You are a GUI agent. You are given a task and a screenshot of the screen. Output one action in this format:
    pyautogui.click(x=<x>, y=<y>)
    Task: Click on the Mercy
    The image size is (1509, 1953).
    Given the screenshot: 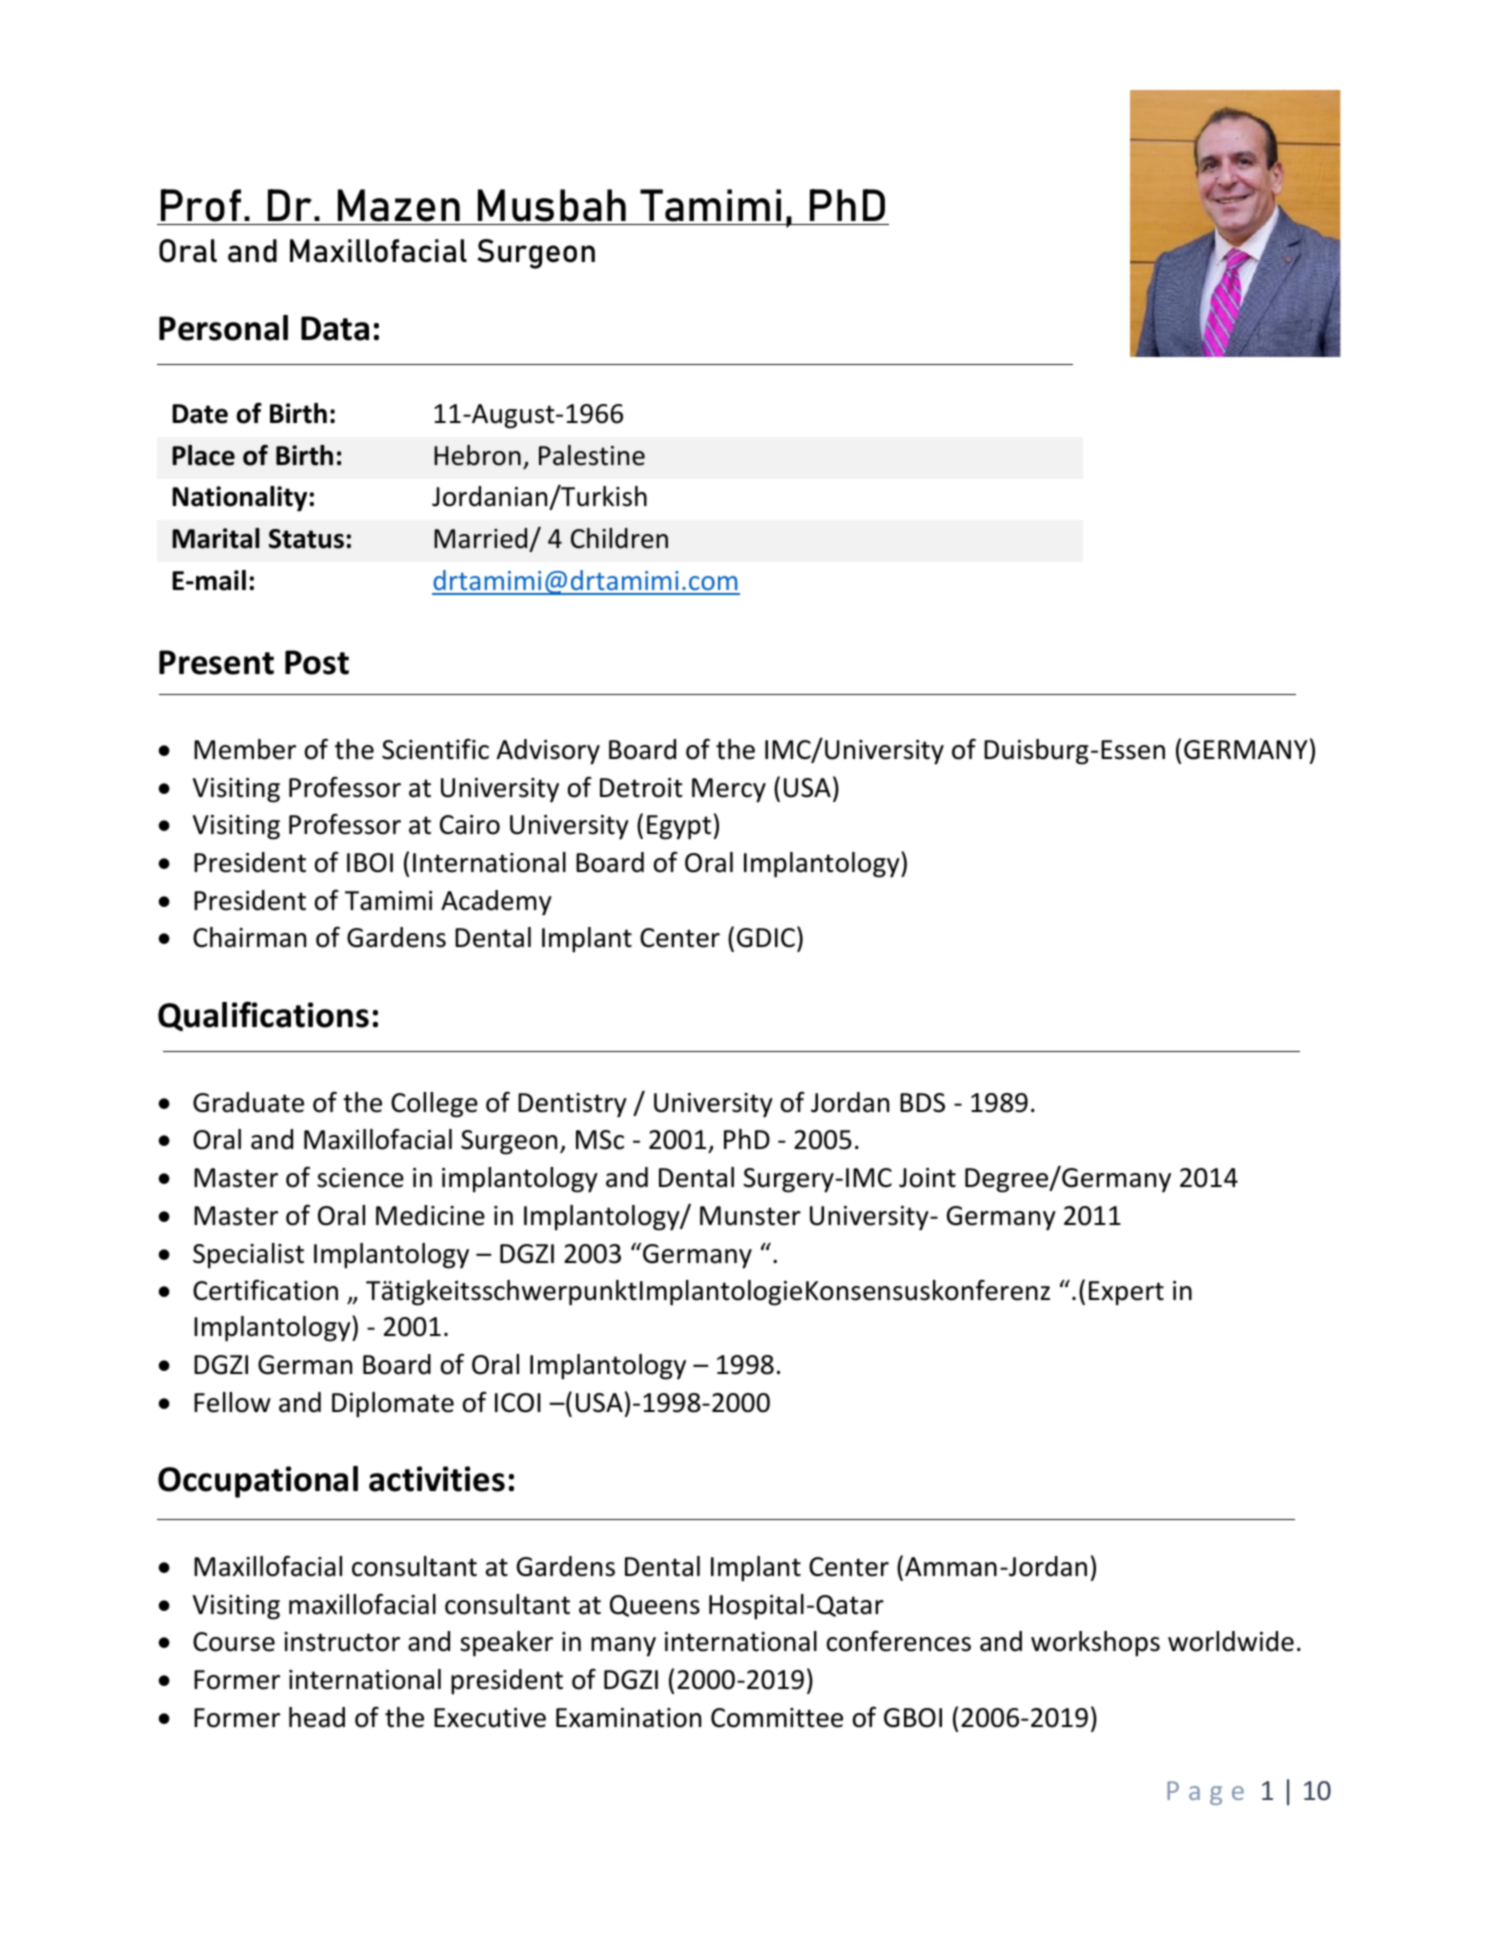 What is the action you would take?
    pyautogui.click(x=729, y=790)
